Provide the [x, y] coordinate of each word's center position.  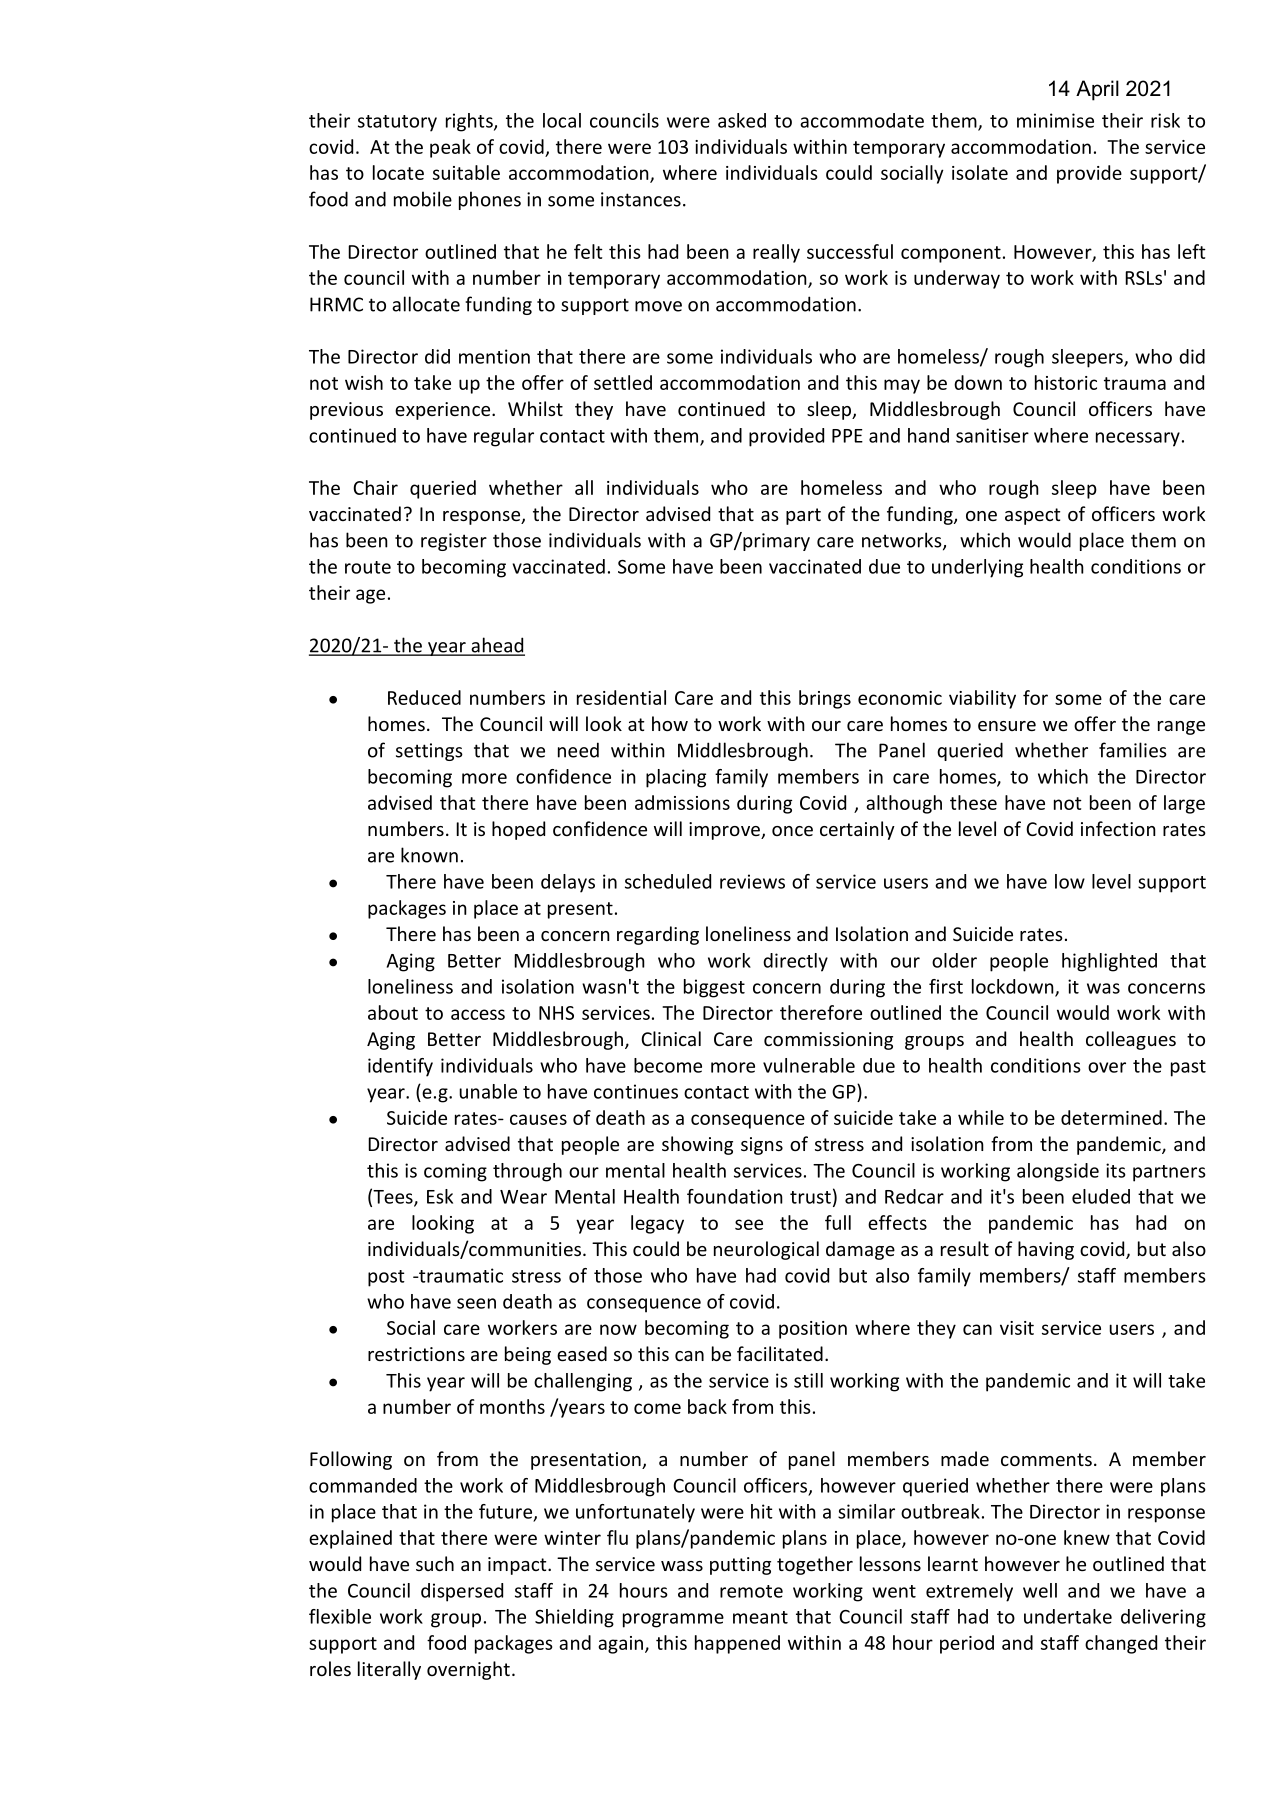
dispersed [462, 1592]
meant [760, 1617]
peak [450, 148]
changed [1121, 1644]
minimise [1055, 120]
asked [742, 120]
